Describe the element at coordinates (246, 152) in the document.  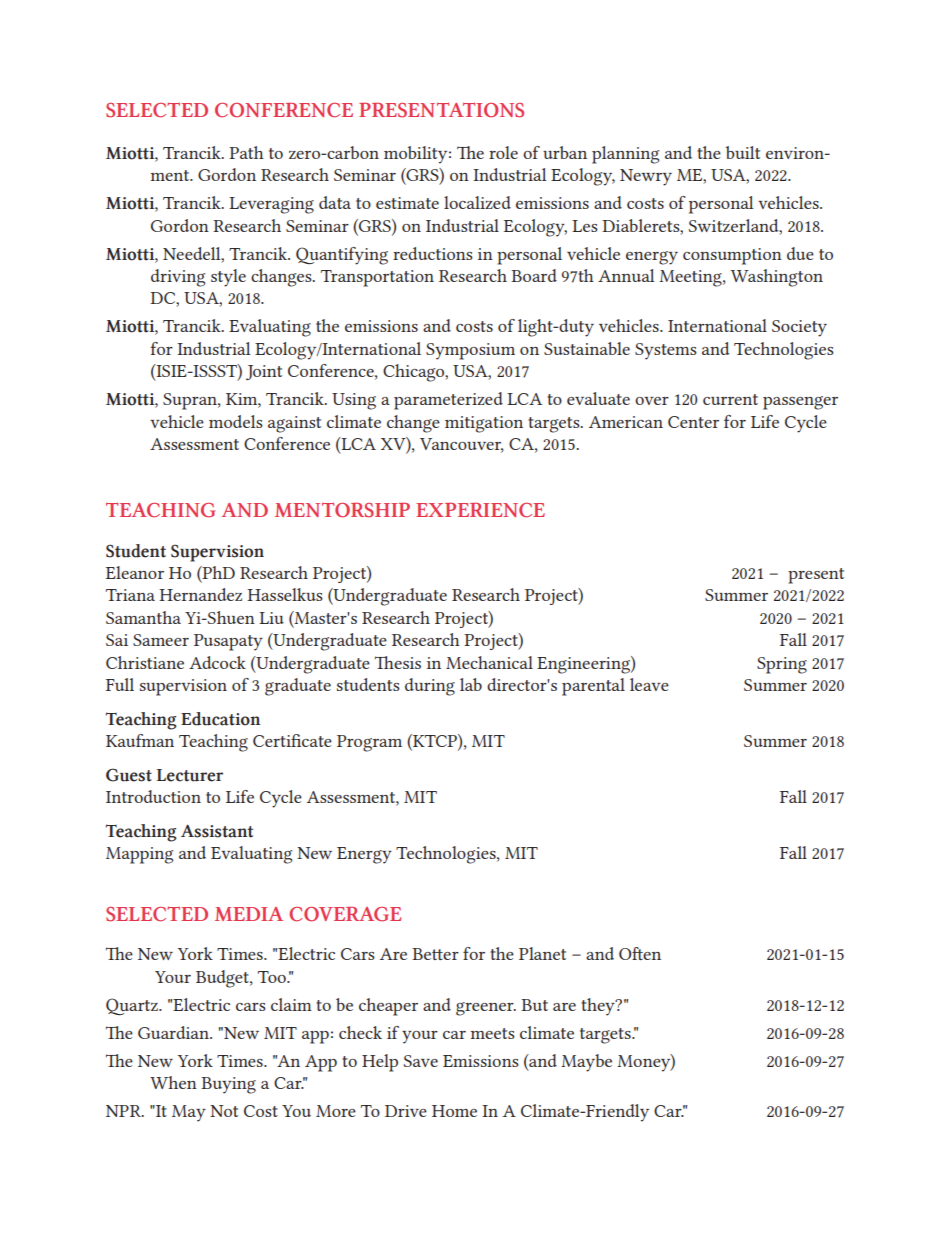
I see `Path` at that location.
